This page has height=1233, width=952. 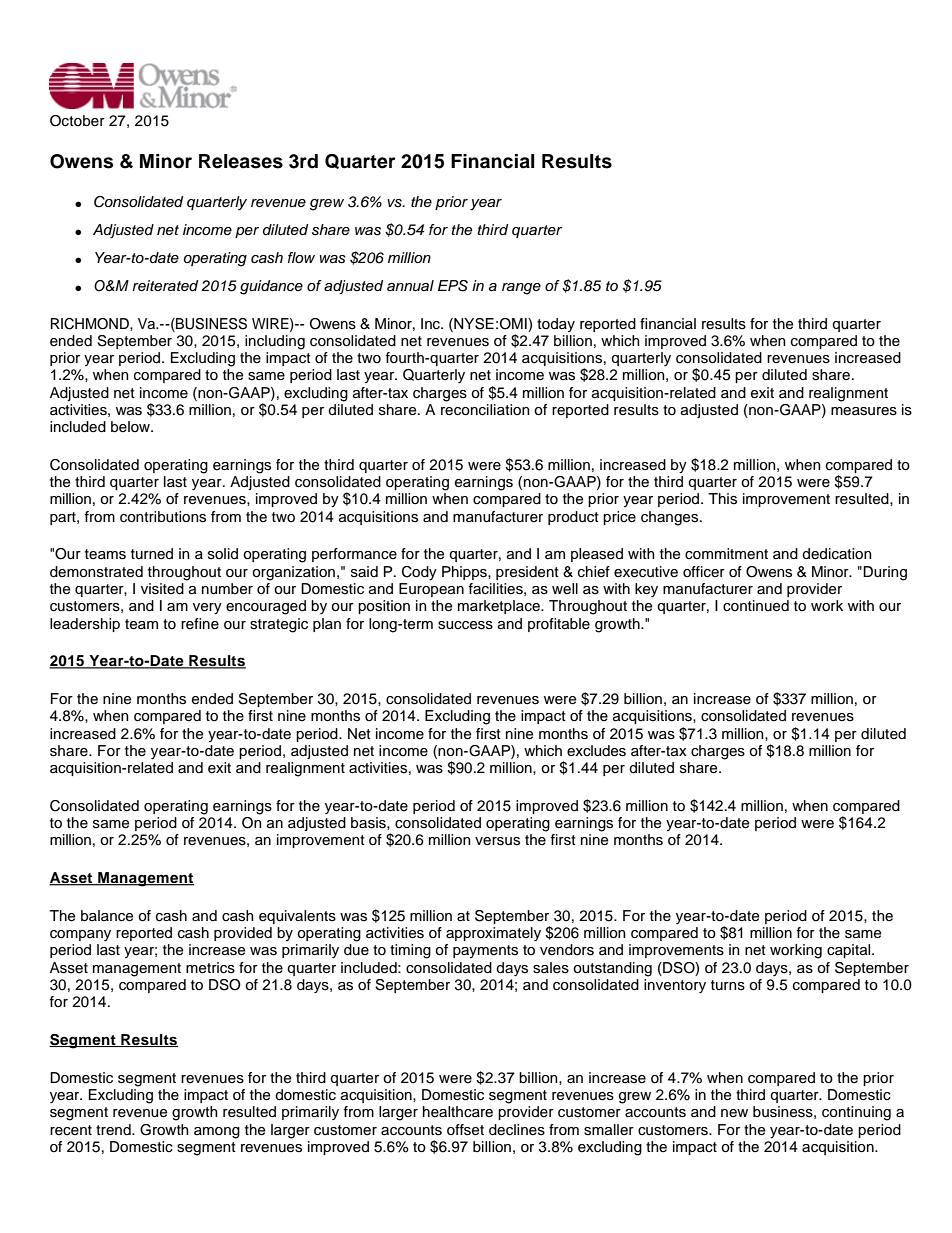 What do you see at coordinates (596, 751) in the page?
I see `excludes` at bounding box center [596, 751].
